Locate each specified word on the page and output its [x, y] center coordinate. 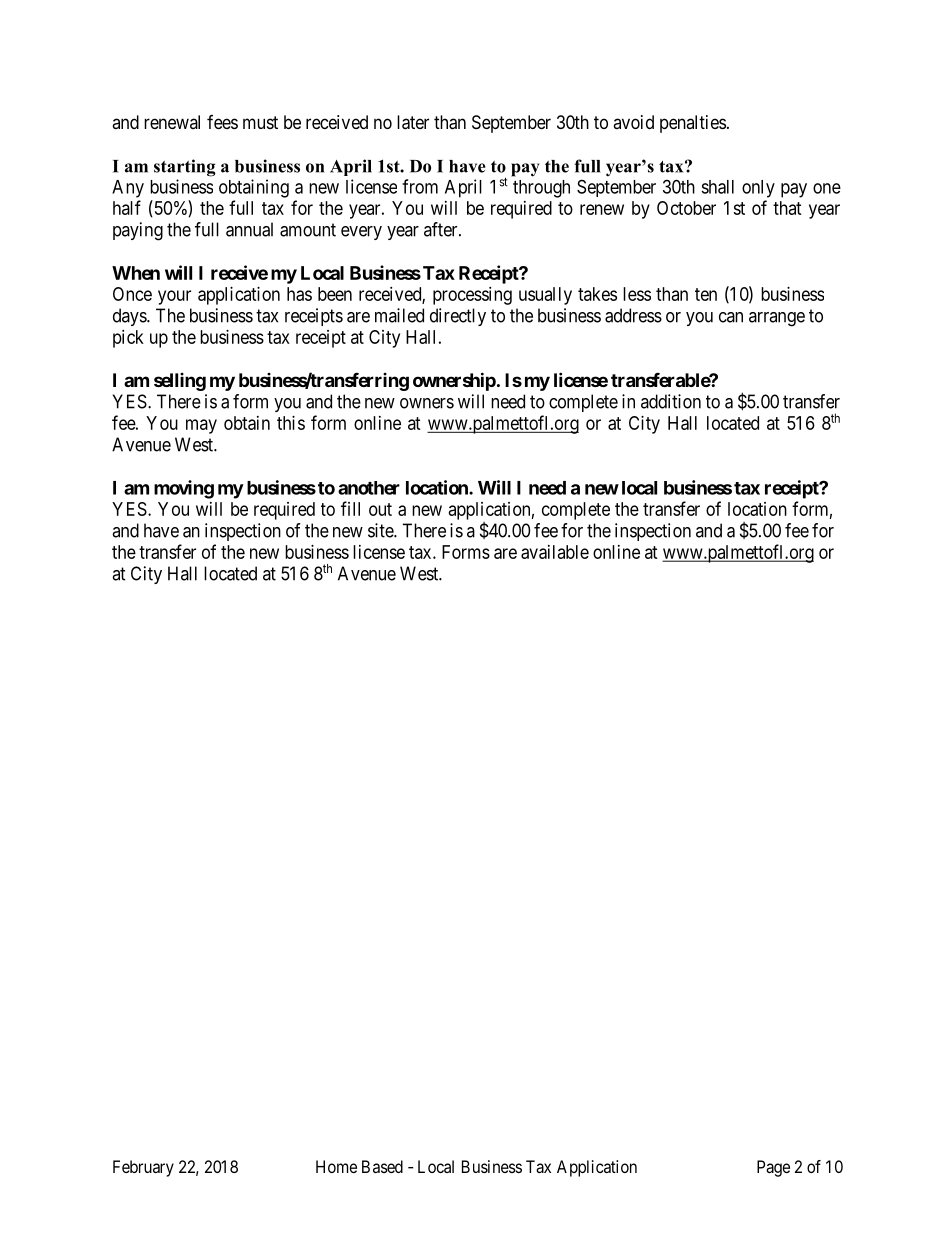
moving [184, 489]
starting [185, 168]
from [420, 186]
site [381, 530]
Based [382, 1166]
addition [671, 401]
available [555, 552]
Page [773, 1168]
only [758, 189]
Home [336, 1166]
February [143, 1168]
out [380, 509]
